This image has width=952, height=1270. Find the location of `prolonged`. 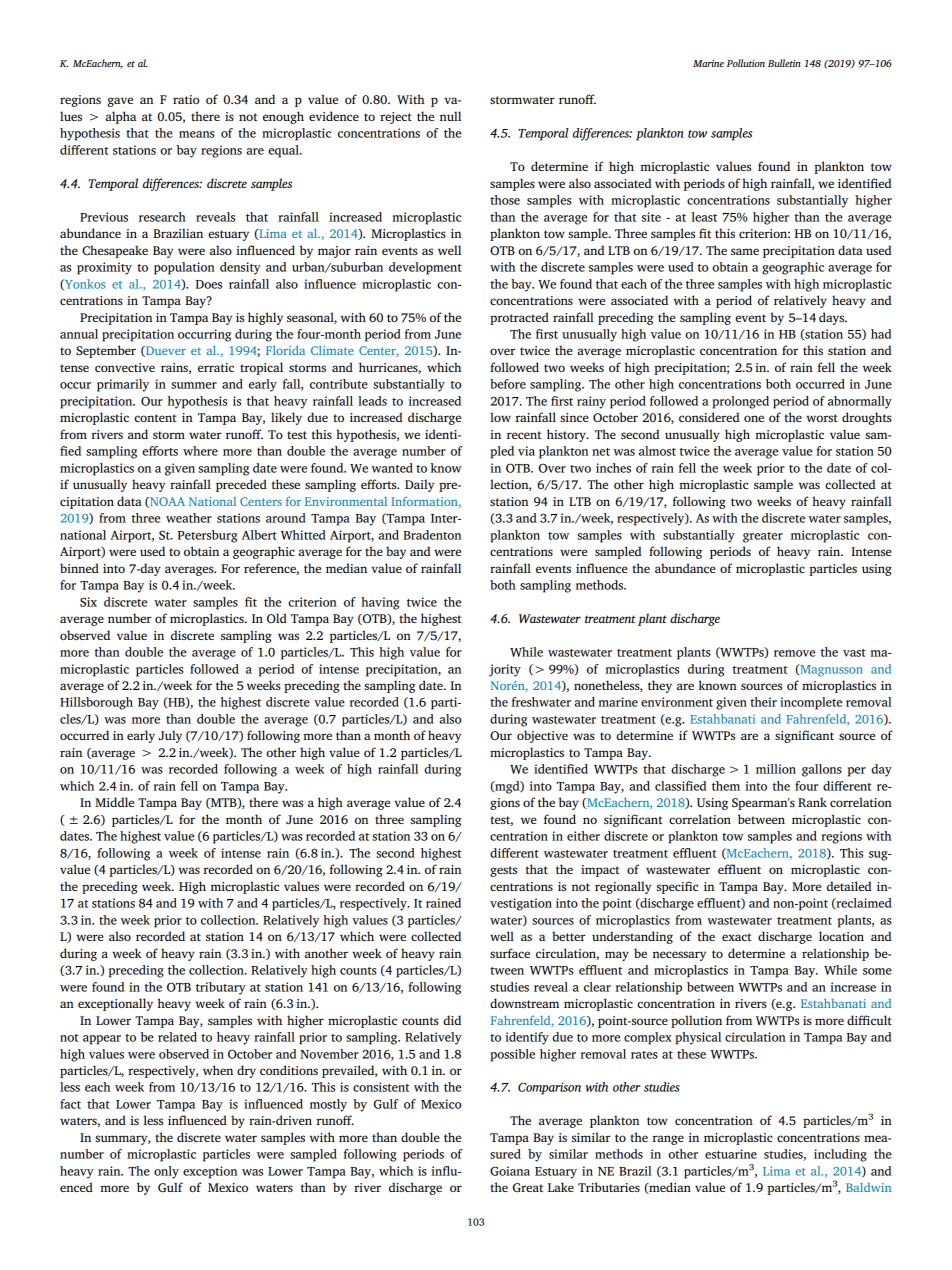

prolonged is located at coordinates (741, 402).
